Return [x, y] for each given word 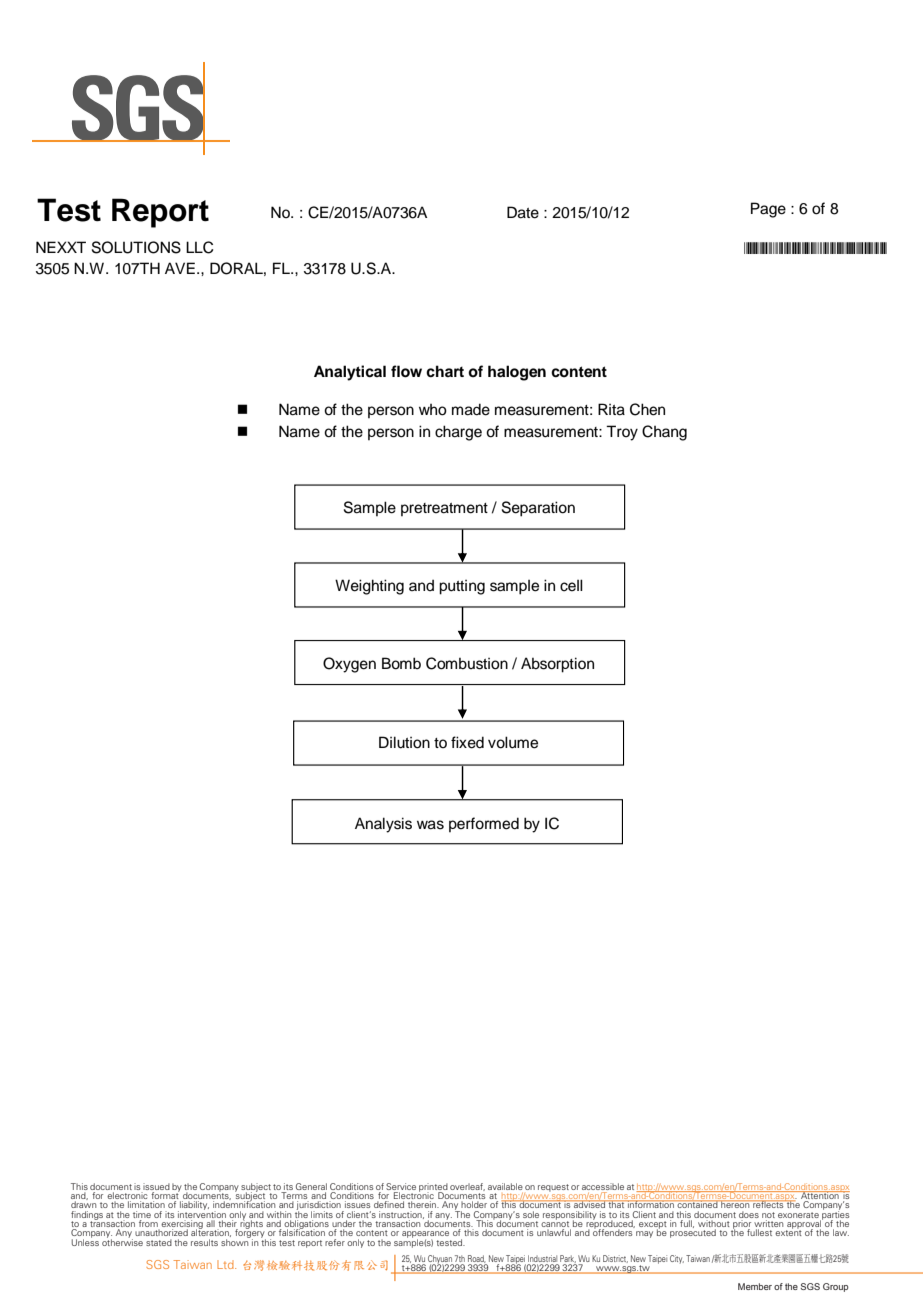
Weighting [369, 587]
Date [523, 212]
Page [768, 210]
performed [484, 824]
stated [159, 1242]
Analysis [383, 825]
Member [755, 1286]
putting [462, 587]
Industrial [543, 1260]
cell [571, 585]
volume [513, 742]
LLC [199, 247]
